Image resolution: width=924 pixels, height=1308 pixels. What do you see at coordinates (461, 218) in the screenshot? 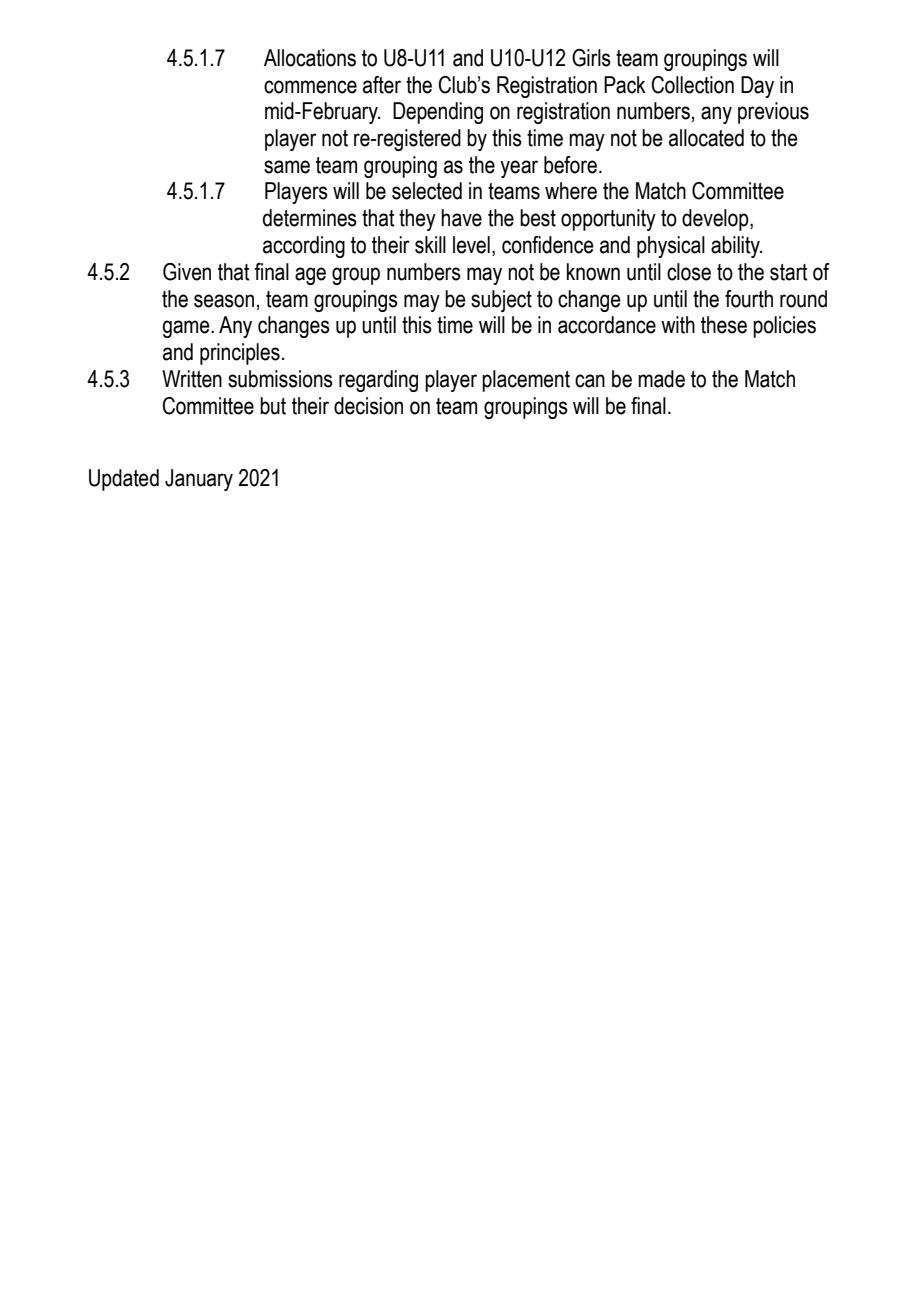
I see `have` at bounding box center [461, 218].
